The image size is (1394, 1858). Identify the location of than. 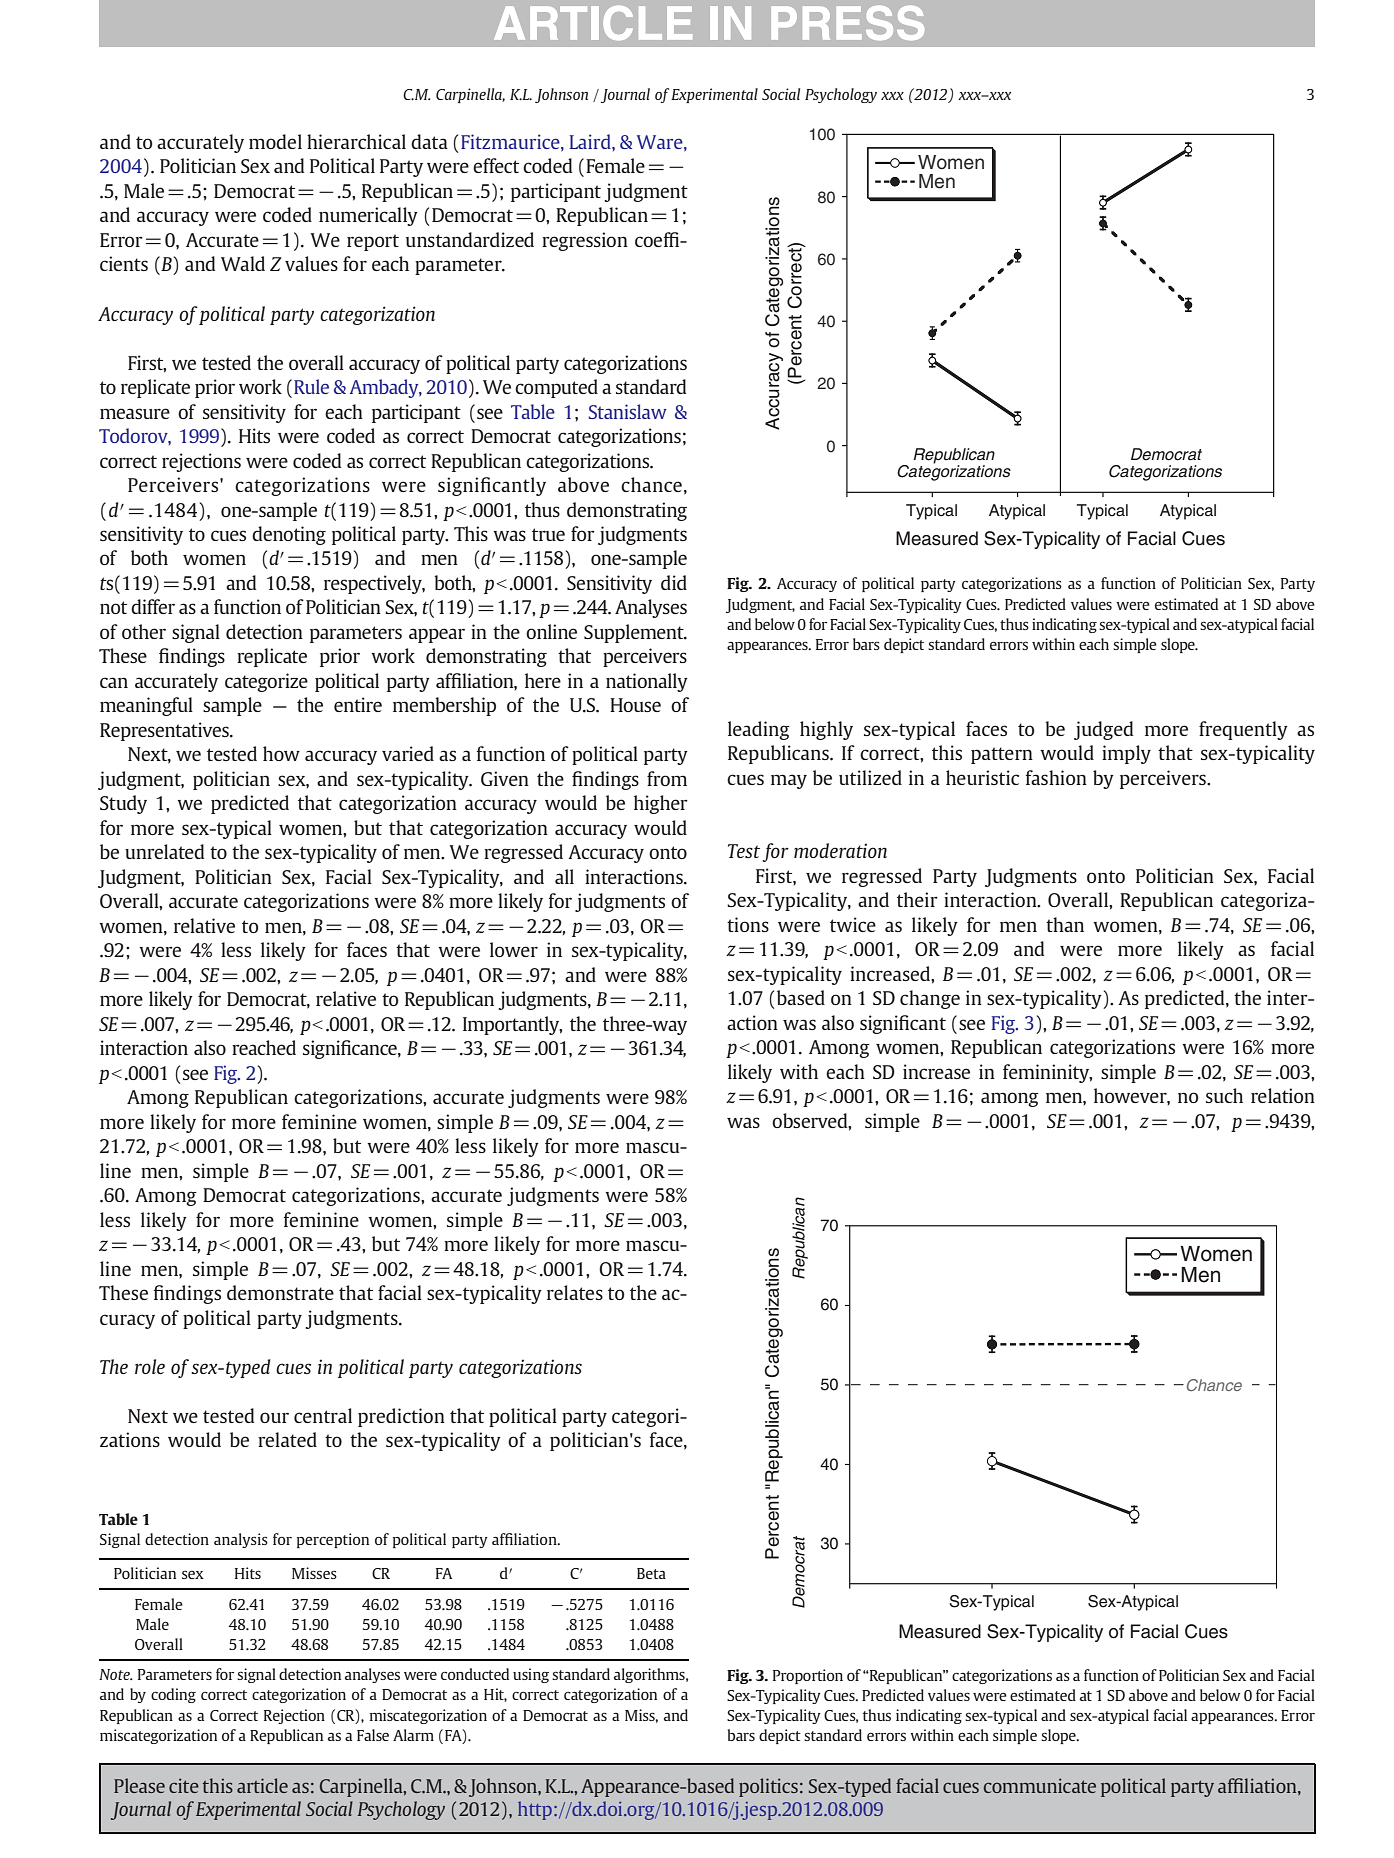
(1065, 924).
